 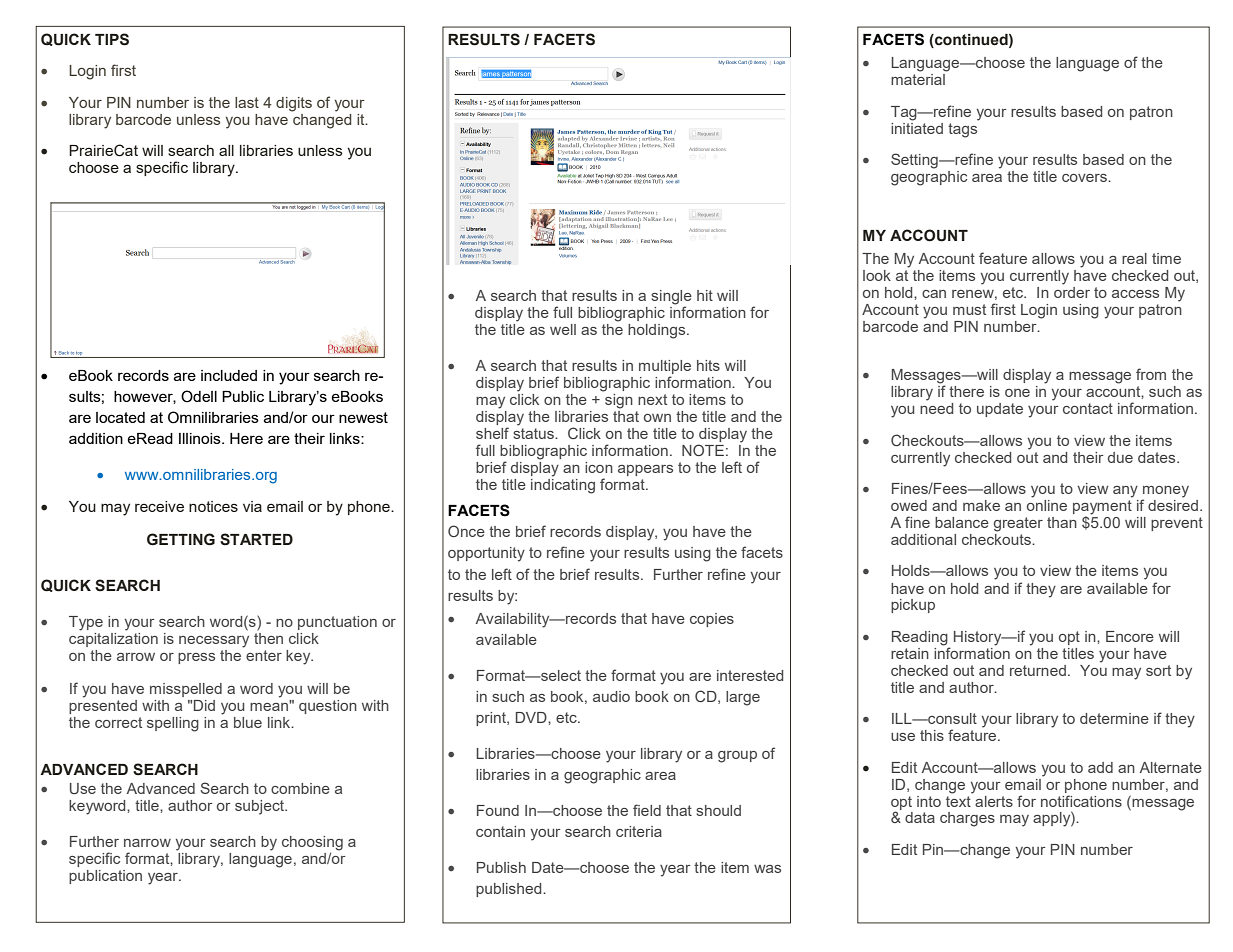 I want to click on pickup, so click(x=913, y=606).
